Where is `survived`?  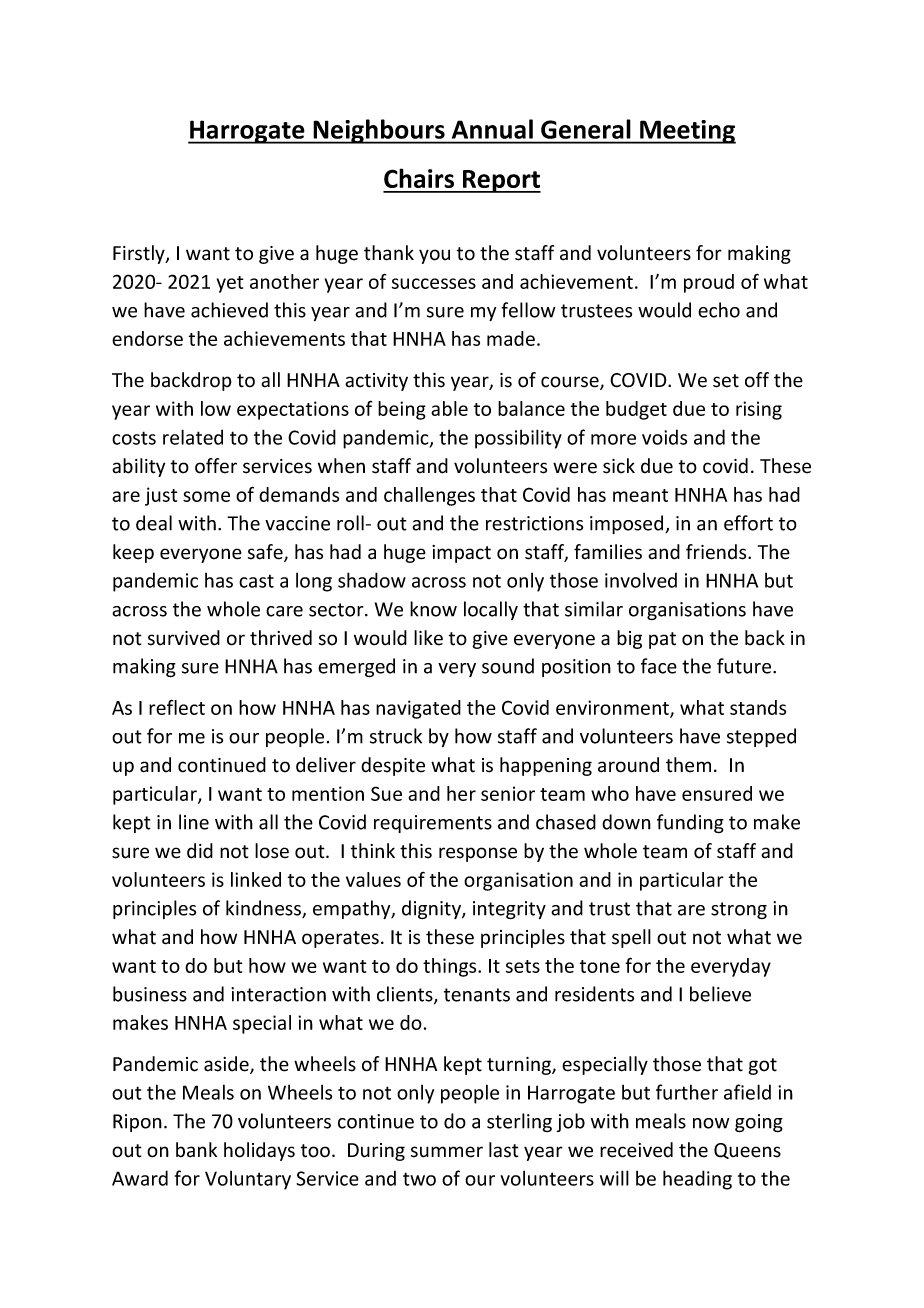
survived is located at coordinates (184, 638).
